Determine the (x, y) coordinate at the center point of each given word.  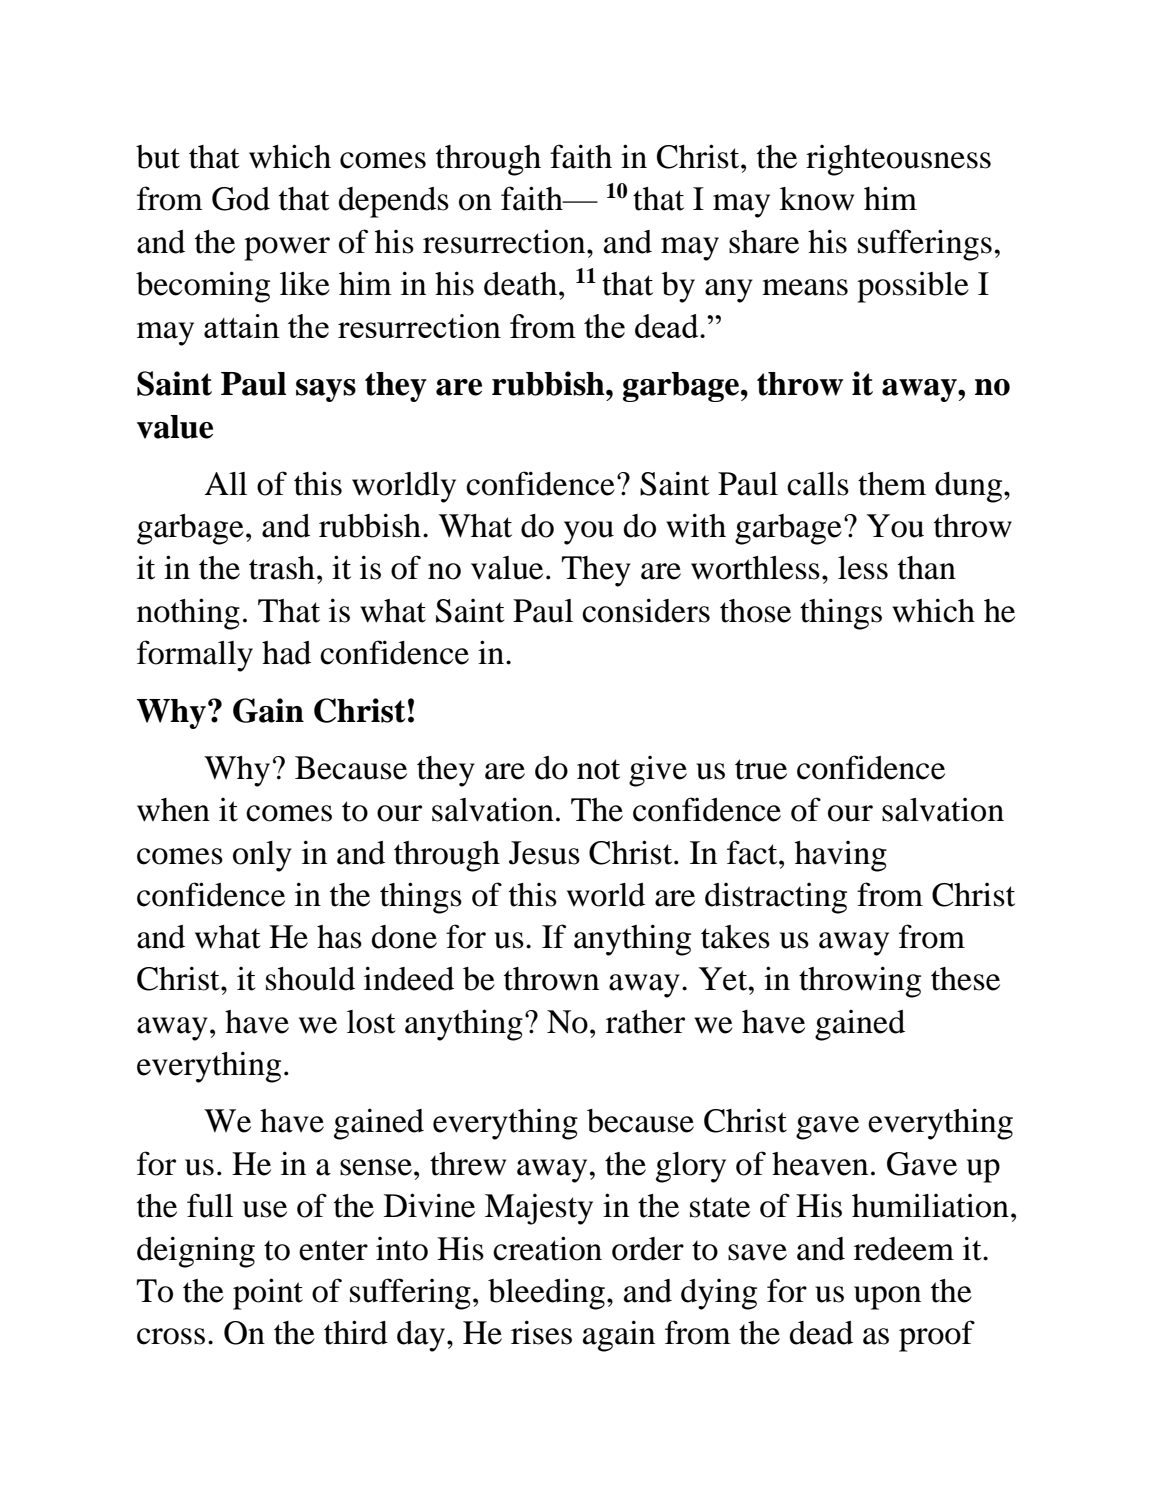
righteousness (898, 160)
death (522, 284)
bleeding (546, 1294)
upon (887, 1298)
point (268, 1294)
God (241, 199)
